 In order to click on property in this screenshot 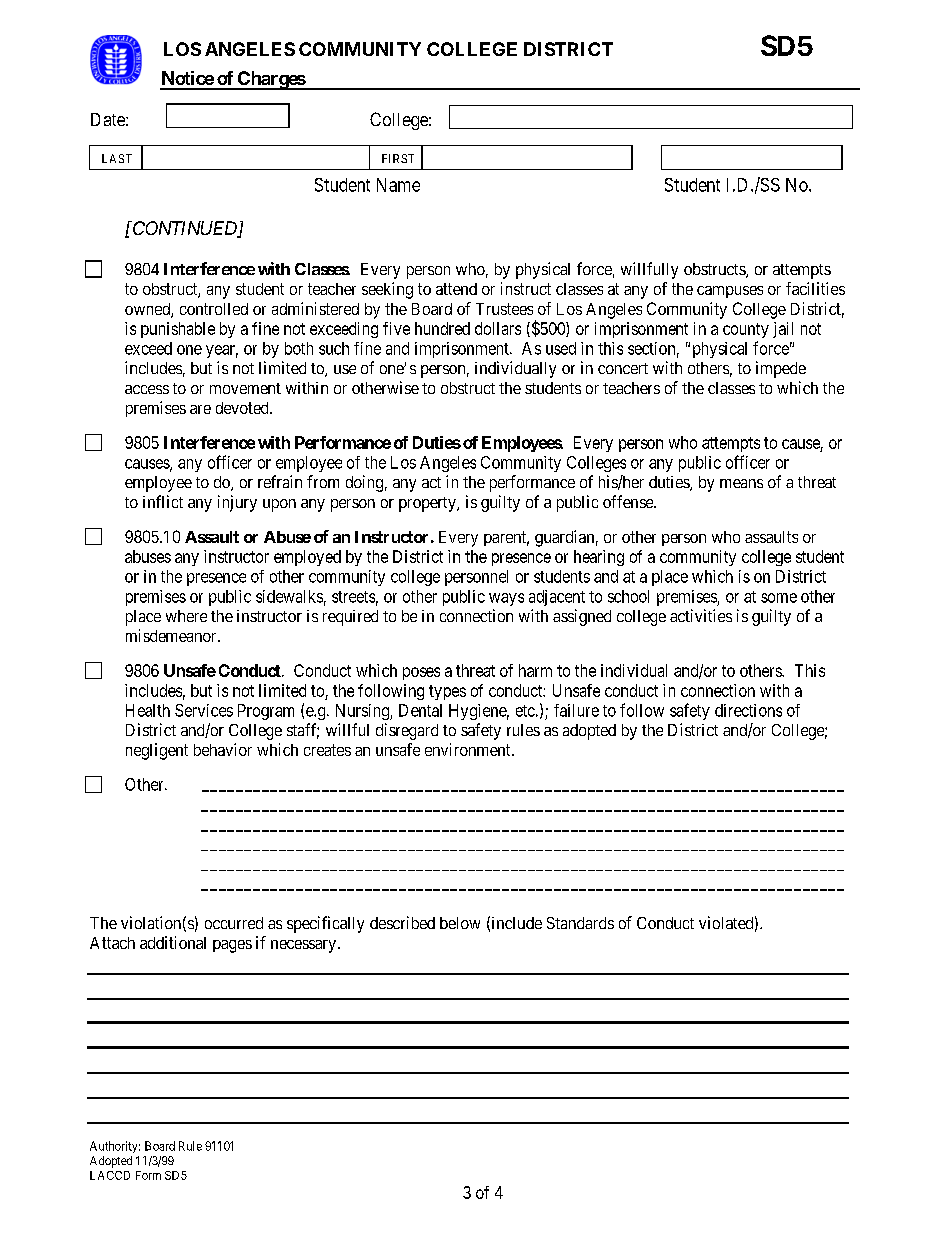, I will do `click(428, 504)`.
